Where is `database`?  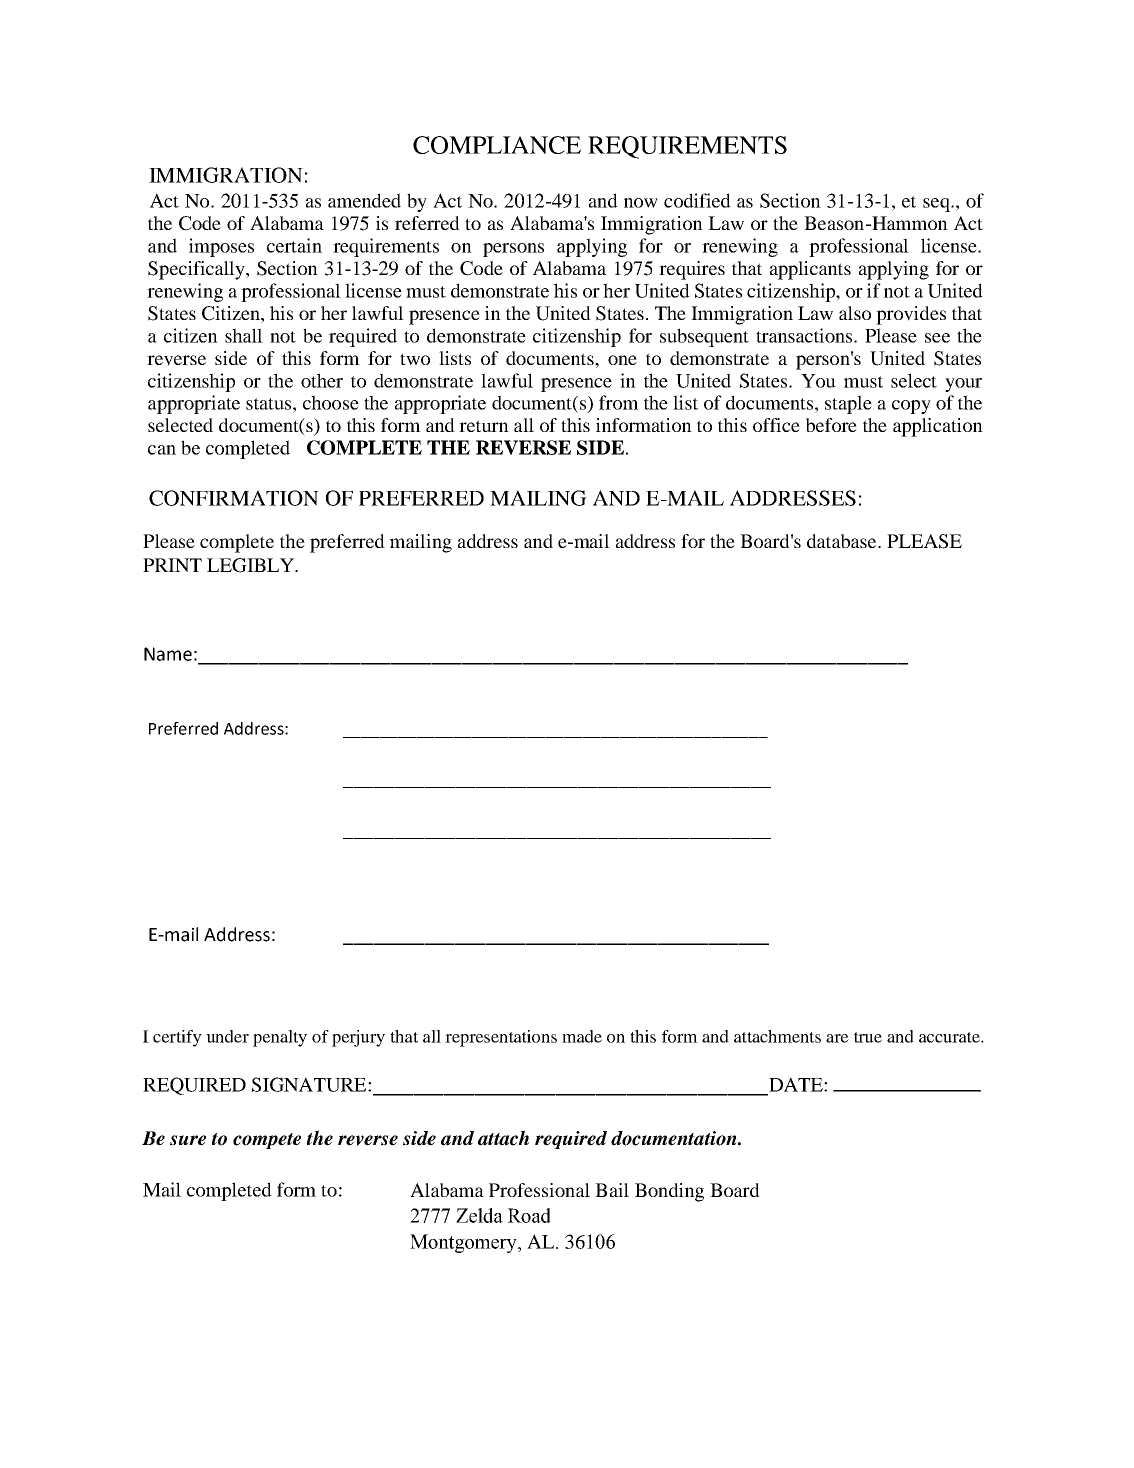
database is located at coordinates (843, 541).
